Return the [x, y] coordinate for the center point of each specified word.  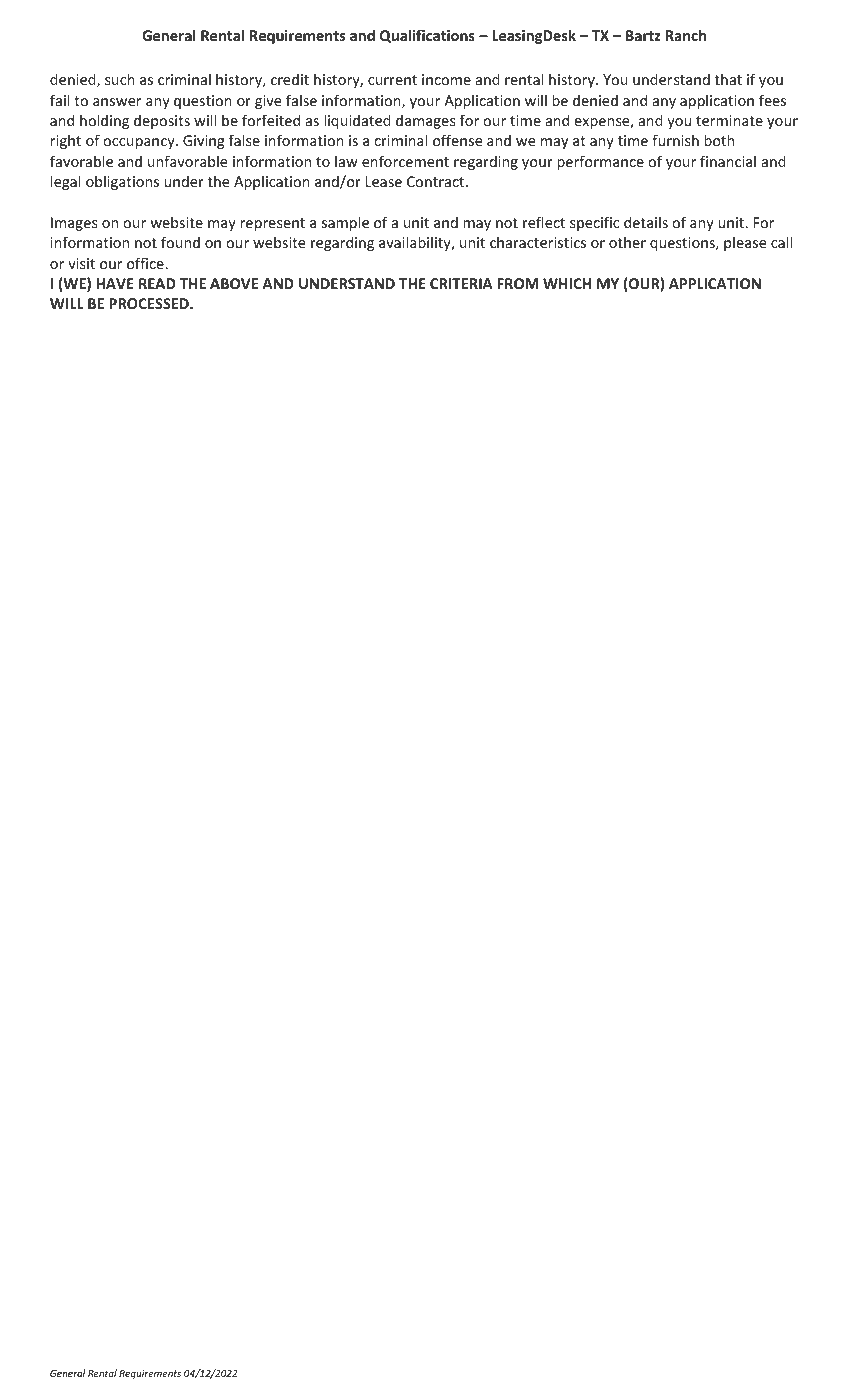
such [120, 79]
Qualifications [427, 36]
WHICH [567, 283]
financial [728, 161]
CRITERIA [461, 283]
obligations [122, 182]
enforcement [405, 161]
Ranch [686, 35]
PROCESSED [150, 303]
